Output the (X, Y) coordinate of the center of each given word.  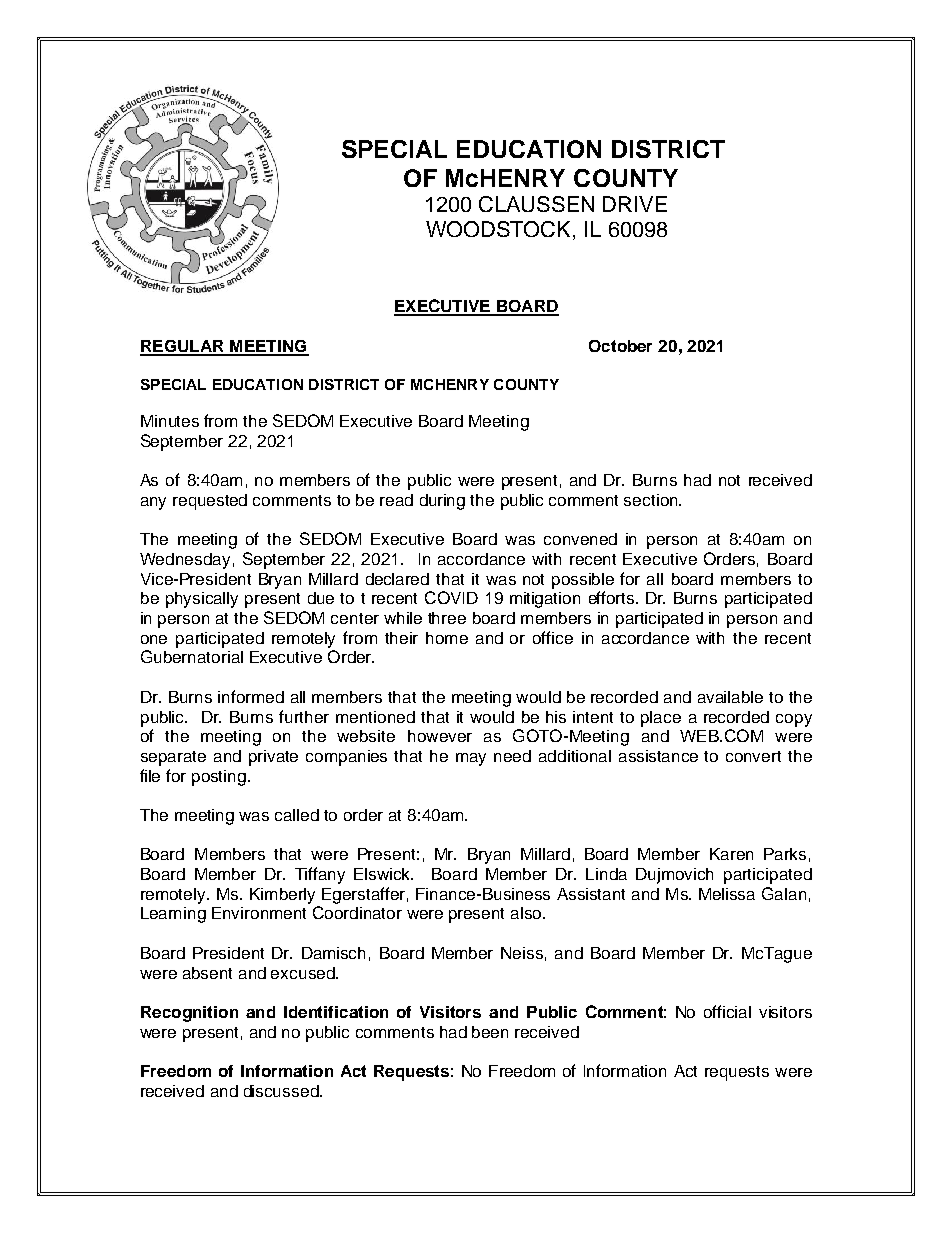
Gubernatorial (192, 656)
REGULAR (183, 347)
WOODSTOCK (500, 230)
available (730, 697)
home (447, 638)
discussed (282, 1091)
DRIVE (635, 204)
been (490, 1032)
